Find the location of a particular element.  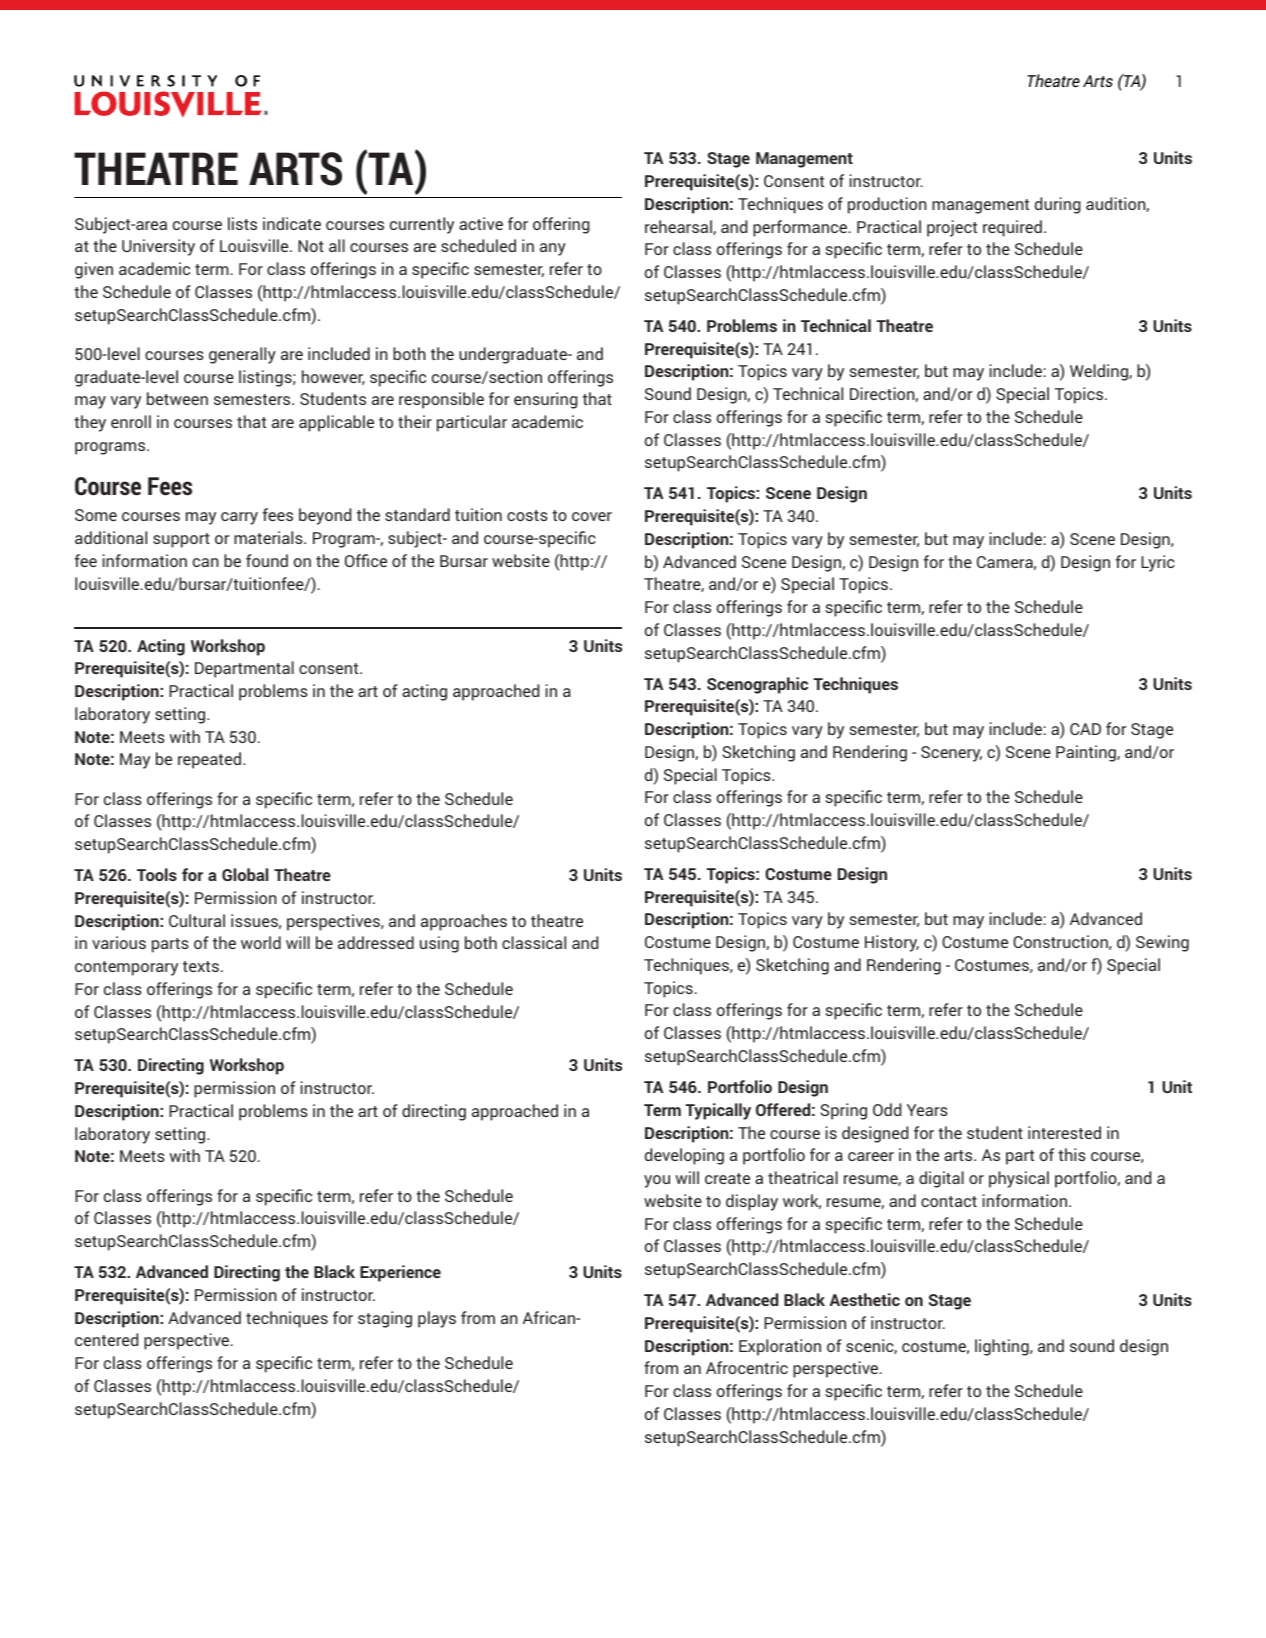

staging is located at coordinates (385, 1319).
